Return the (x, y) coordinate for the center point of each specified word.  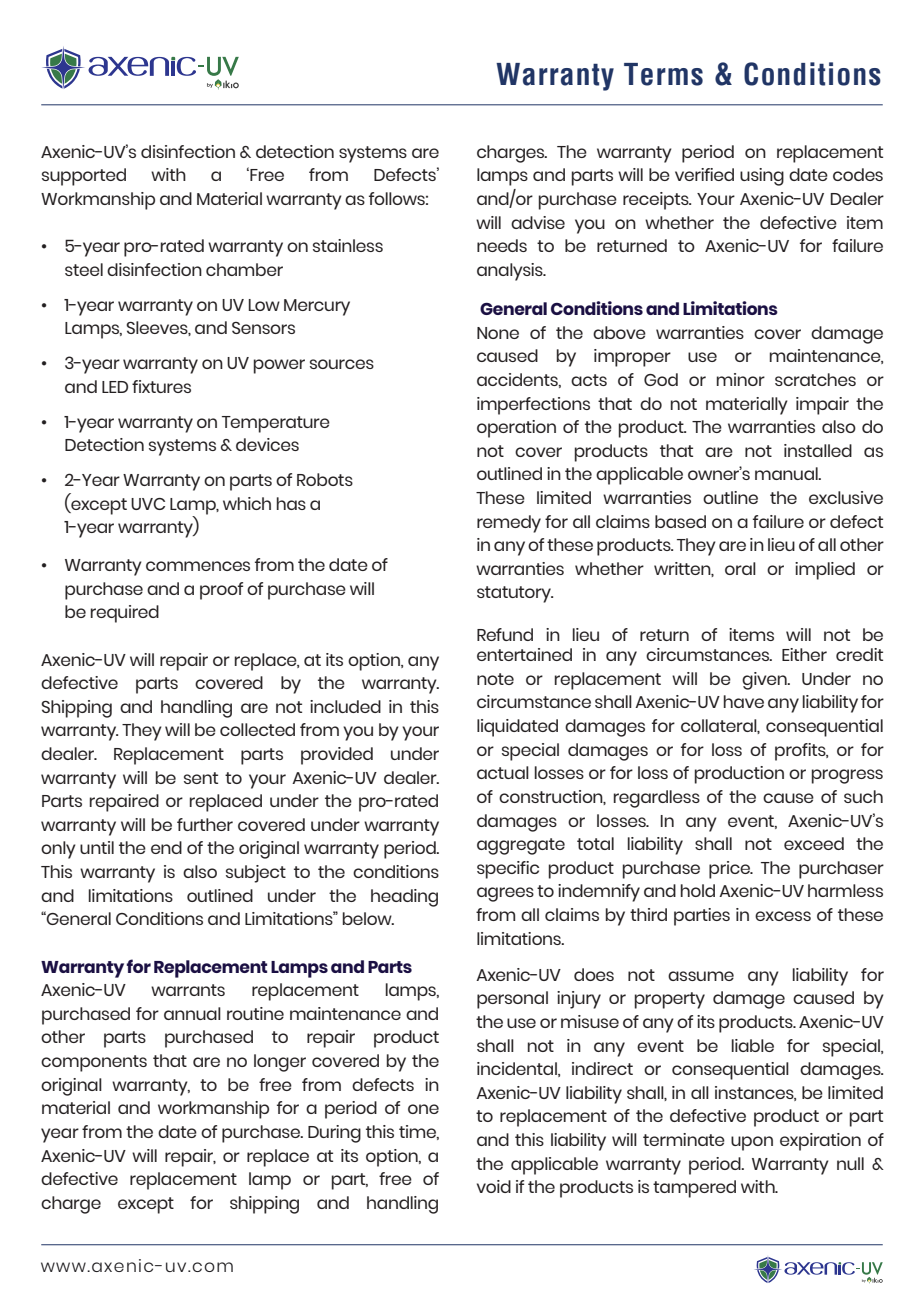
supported (84, 177)
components (94, 1063)
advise (538, 222)
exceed (814, 843)
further (205, 824)
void (494, 1186)
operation (516, 429)
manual (787, 473)
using (762, 177)
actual (503, 772)
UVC (148, 504)
